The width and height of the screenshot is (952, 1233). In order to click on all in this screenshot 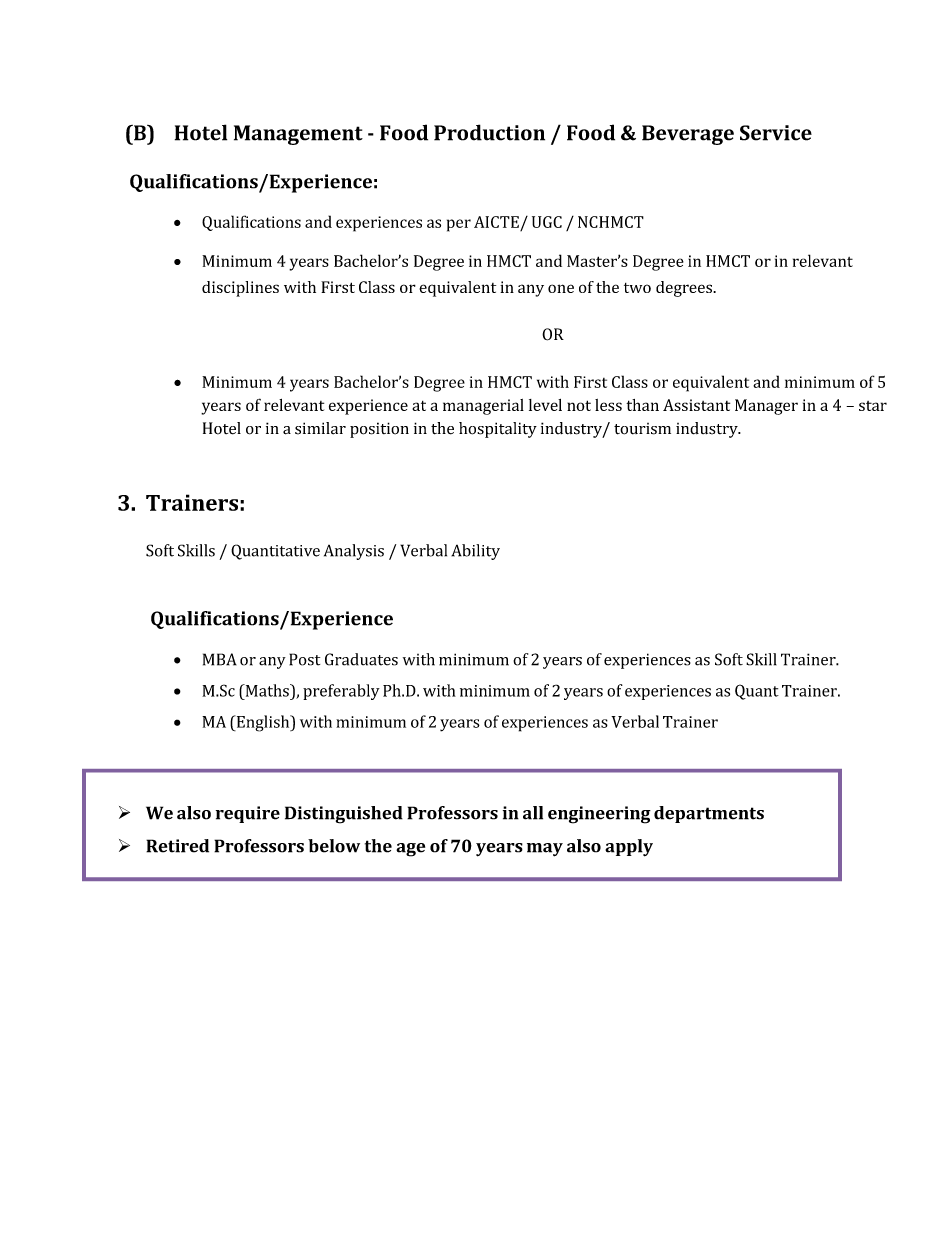, I will do `click(533, 813)`.
